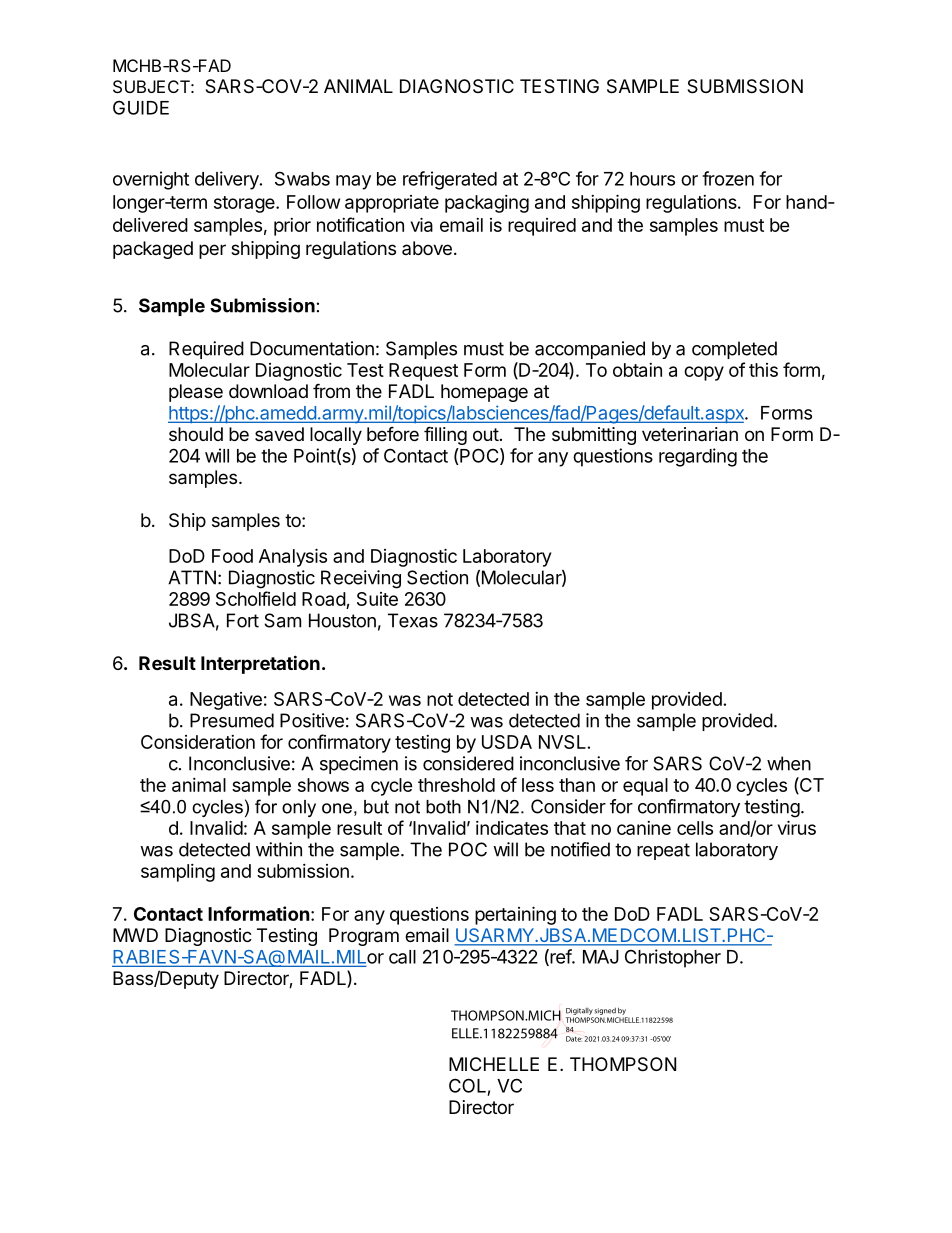  What do you see at coordinates (486, 434) in the page?
I see `out` at bounding box center [486, 434].
